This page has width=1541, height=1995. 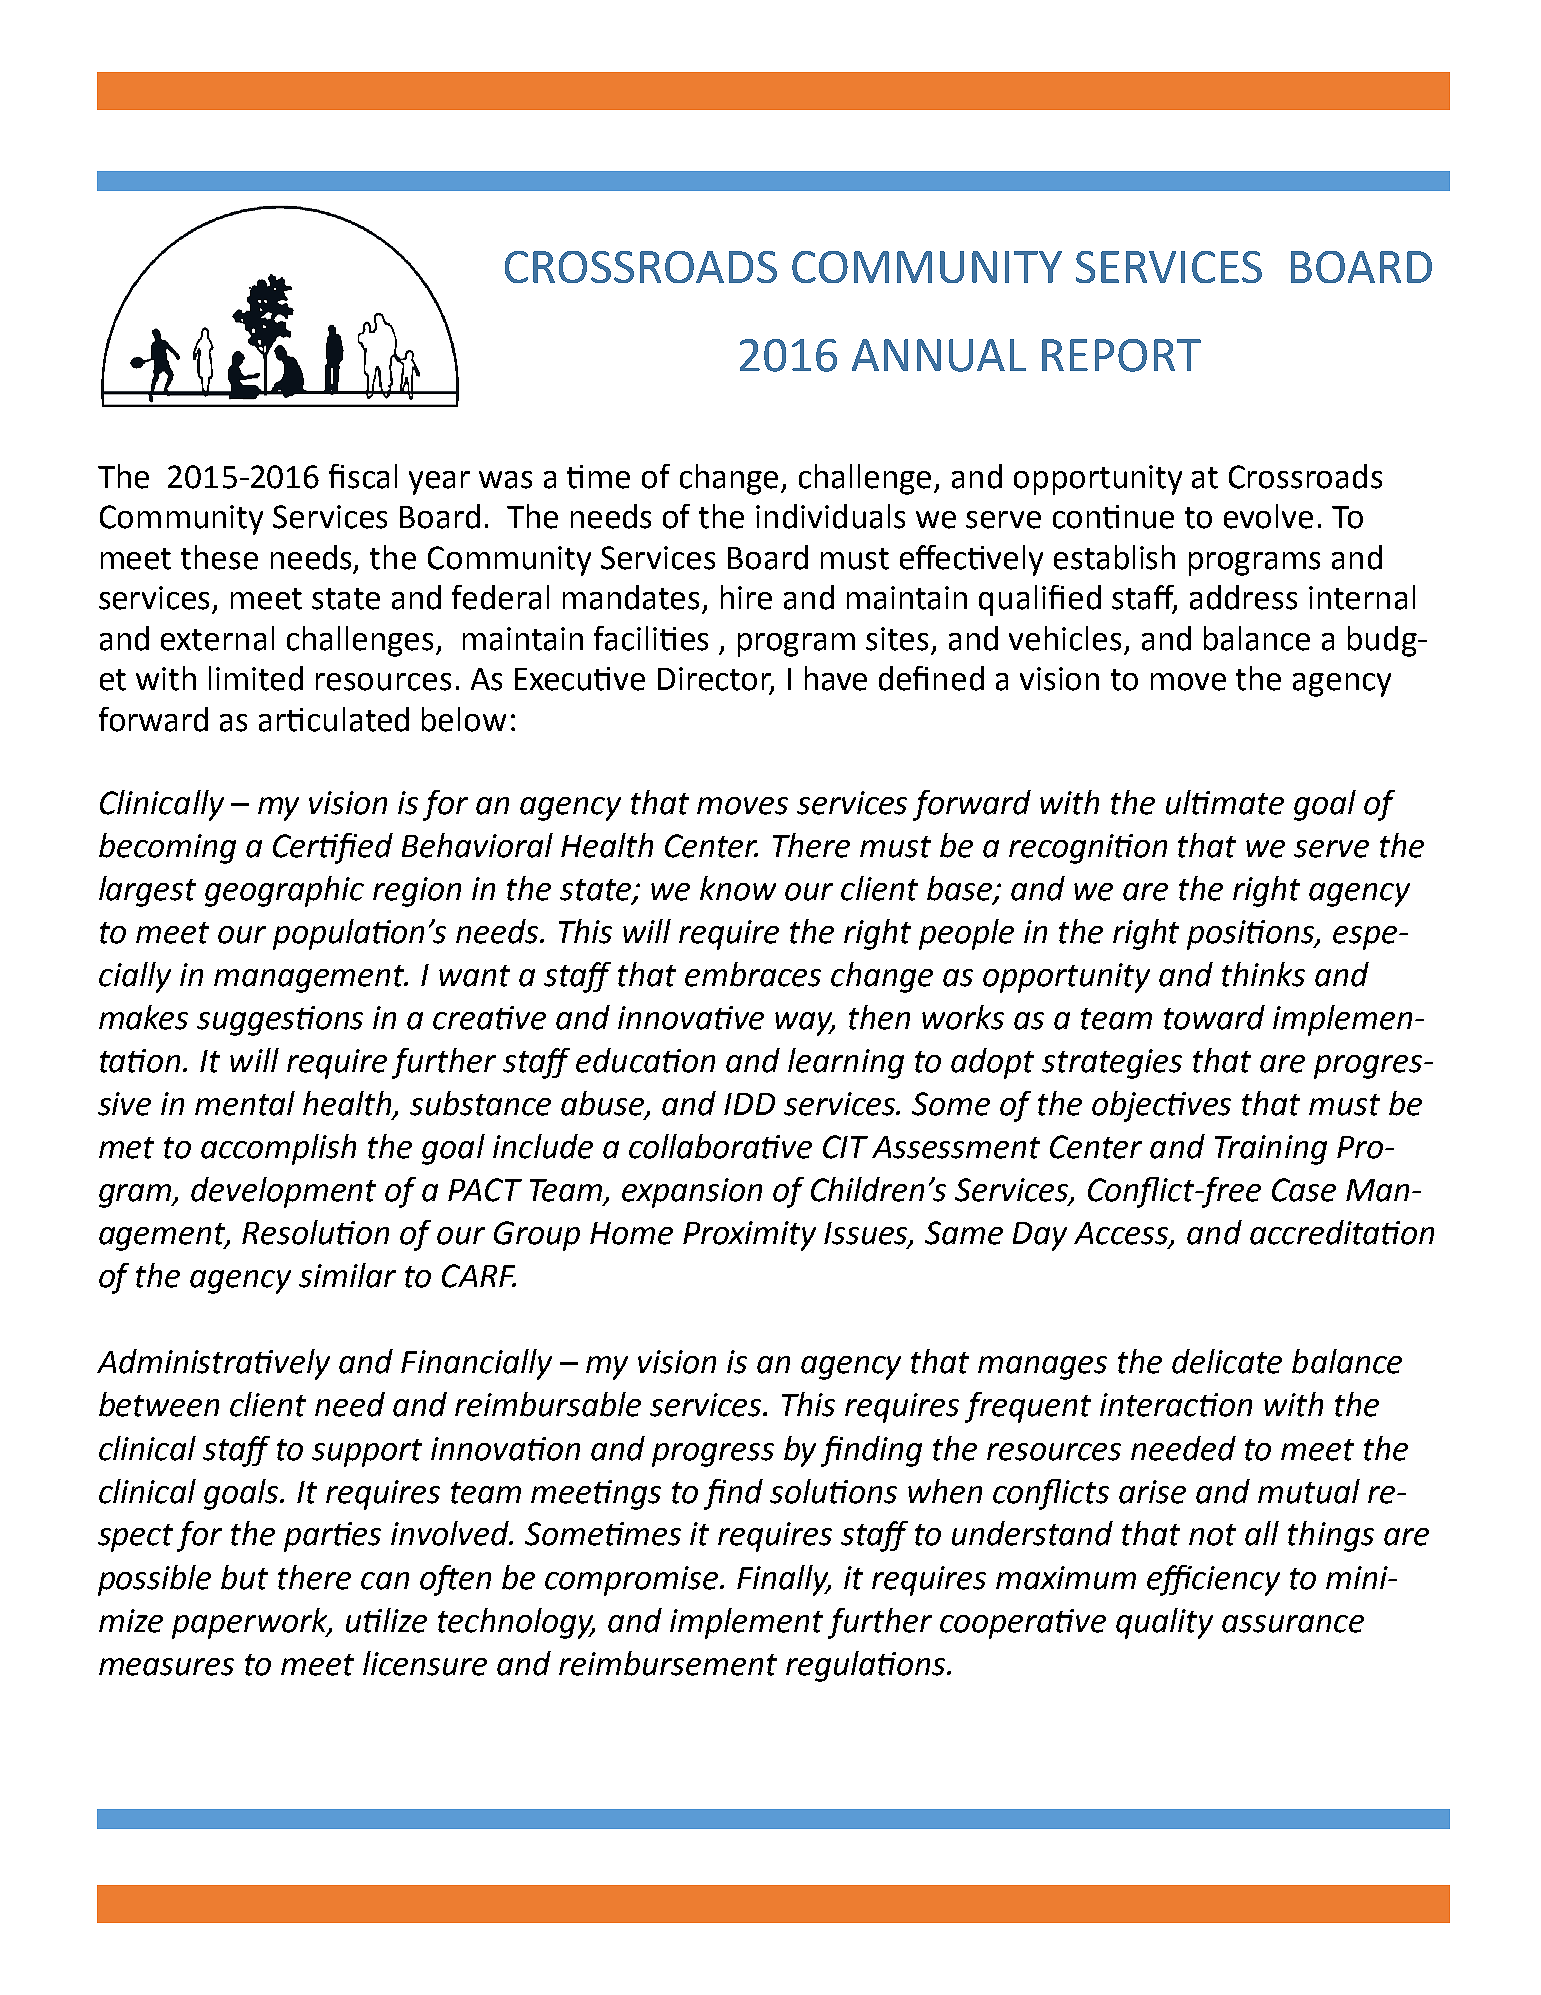 What do you see at coordinates (1121, 355) in the page?
I see `REPORT` at bounding box center [1121, 355].
